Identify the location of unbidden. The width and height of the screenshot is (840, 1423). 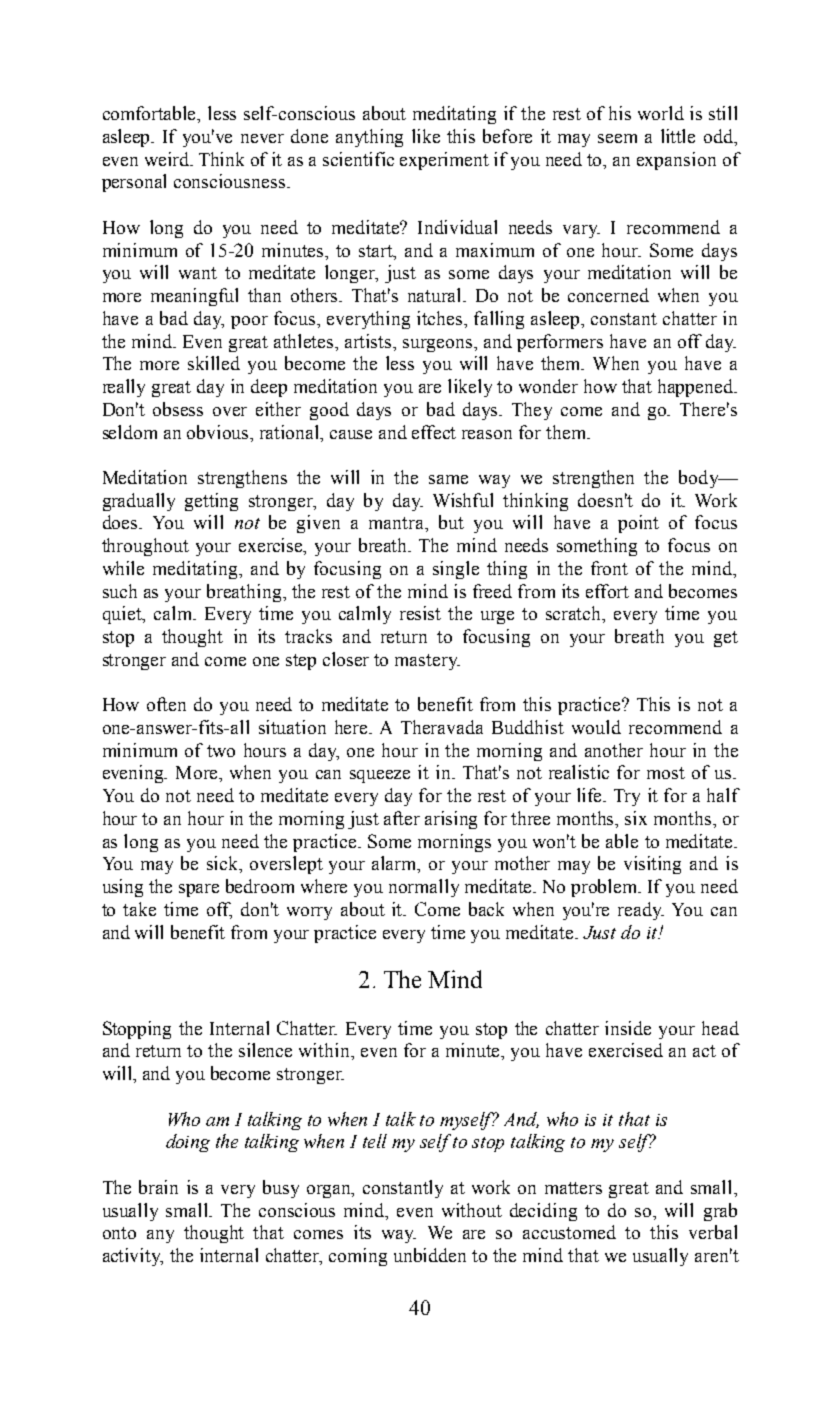
(430, 1255).
